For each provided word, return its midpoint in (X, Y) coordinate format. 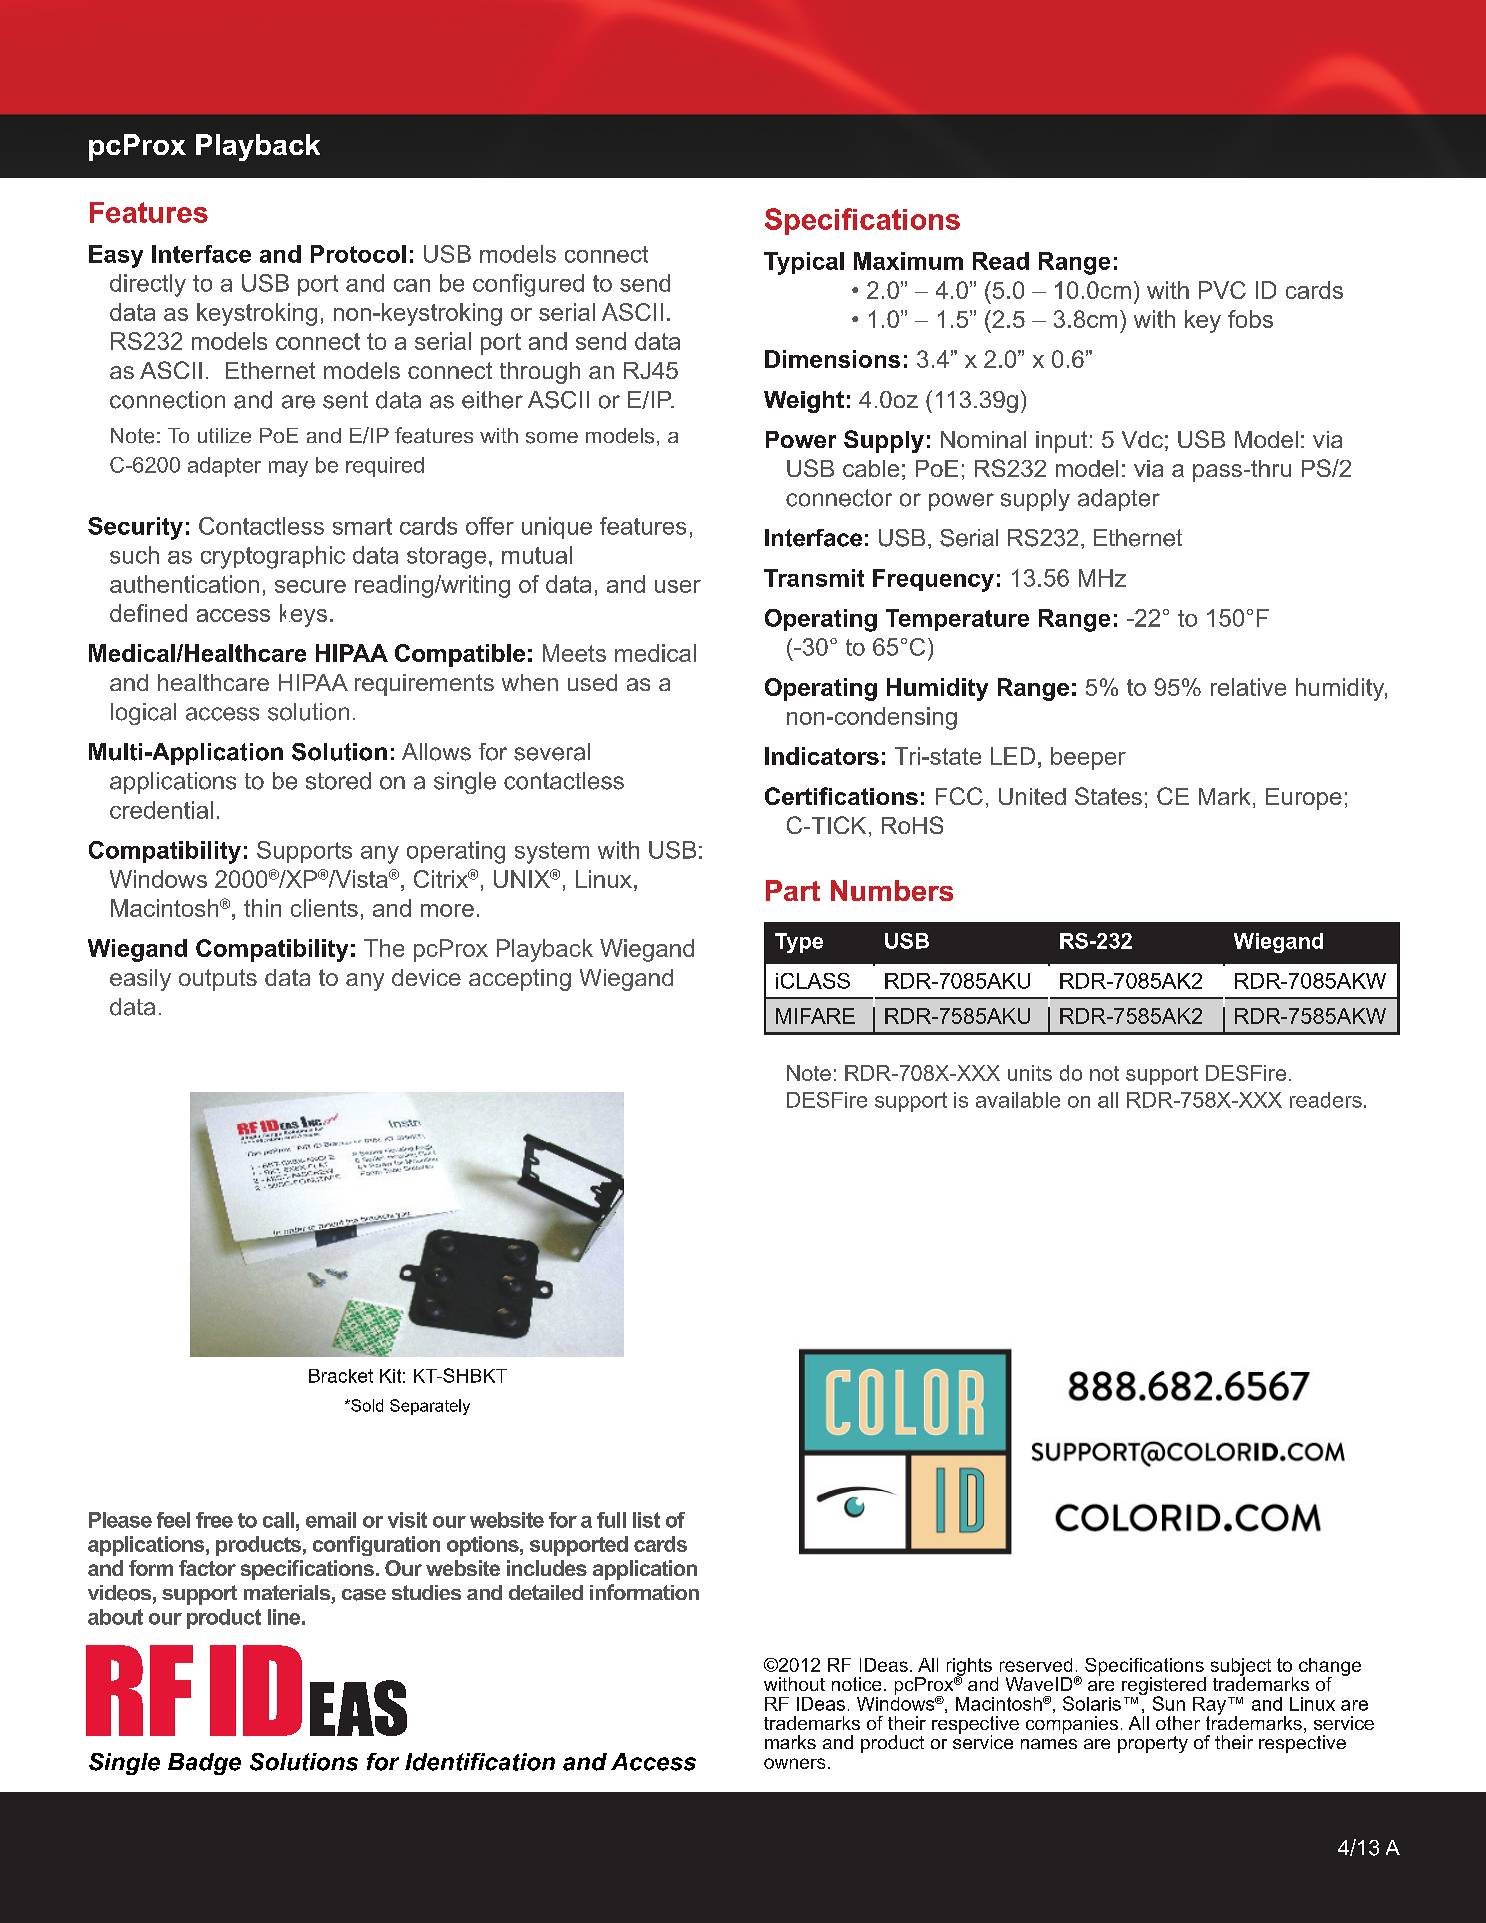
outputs (218, 980)
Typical (804, 263)
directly (148, 285)
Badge (204, 1764)
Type (799, 943)
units (1030, 1073)
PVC (1222, 290)
